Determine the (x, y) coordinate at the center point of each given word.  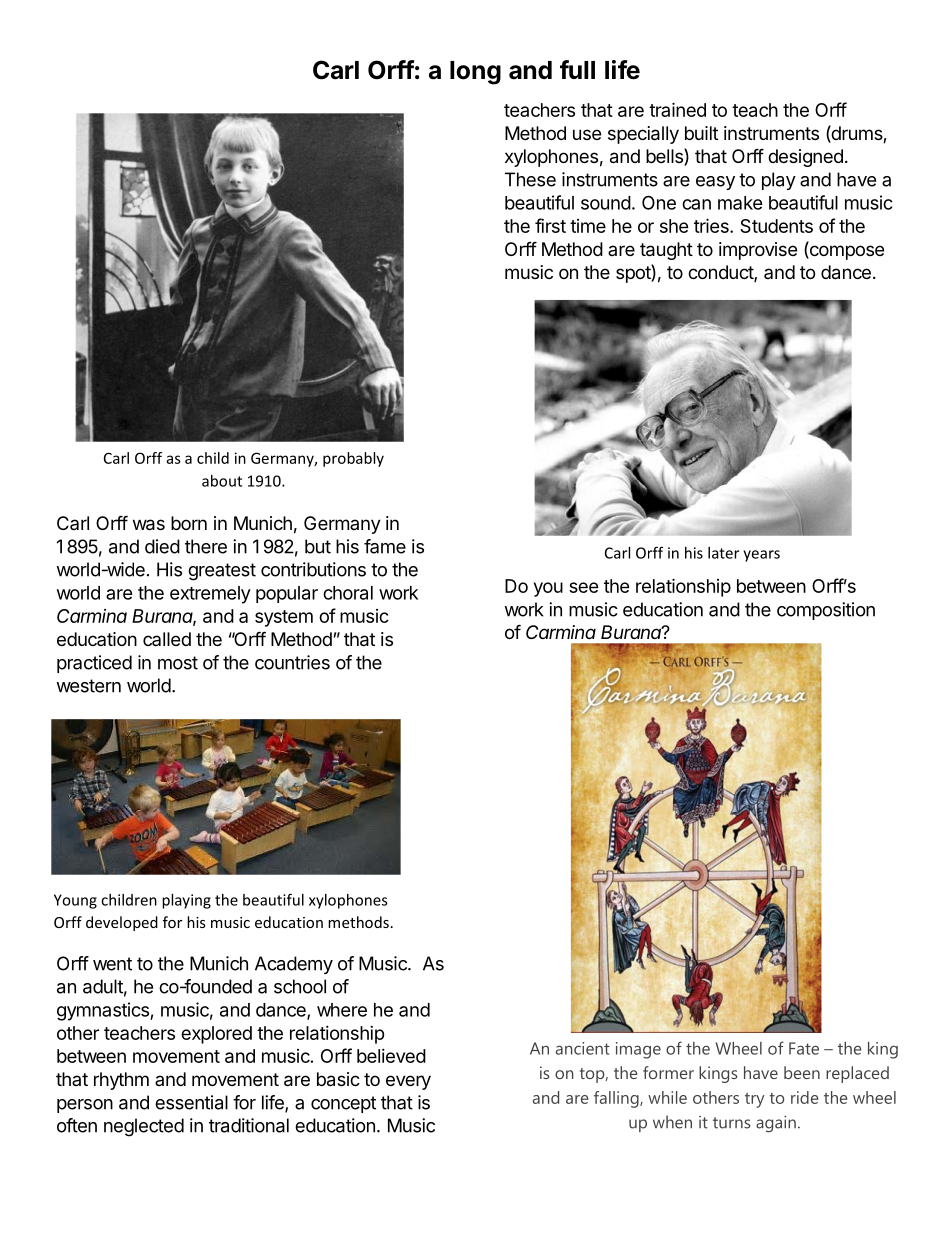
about (222, 481)
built (701, 133)
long (475, 73)
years (761, 556)
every (408, 1082)
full (577, 69)
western (88, 686)
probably (353, 459)
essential (191, 1102)
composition (826, 611)
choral (348, 593)
